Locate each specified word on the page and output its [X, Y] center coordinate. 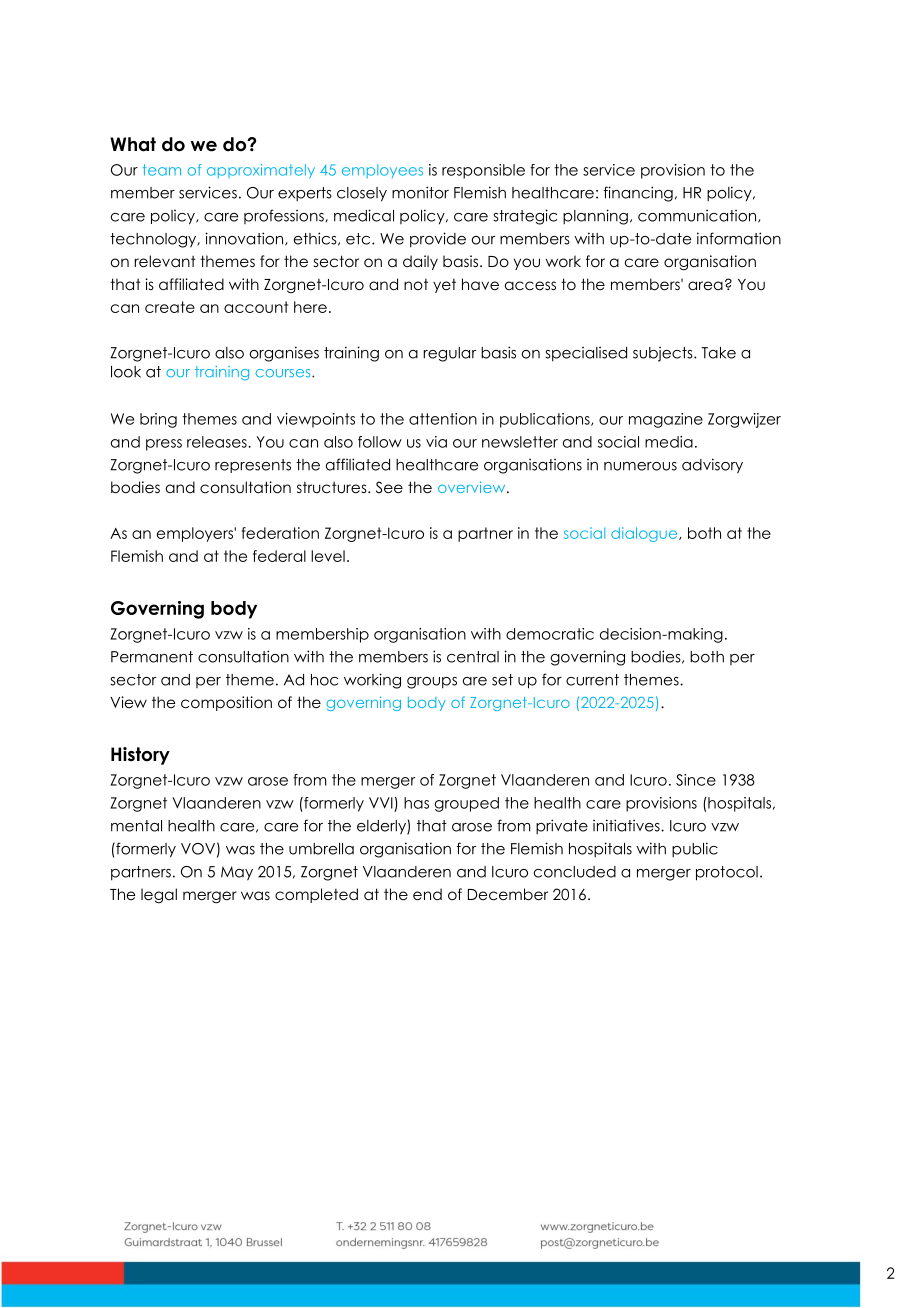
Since [696, 780]
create [170, 307]
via [436, 442]
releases [218, 442]
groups [432, 683]
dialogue [645, 534]
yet [444, 286]
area [705, 285]
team [161, 170]
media [669, 442]
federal [279, 556]
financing [638, 194]
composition [226, 703]
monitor [420, 192]
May [237, 873]
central [473, 657]
